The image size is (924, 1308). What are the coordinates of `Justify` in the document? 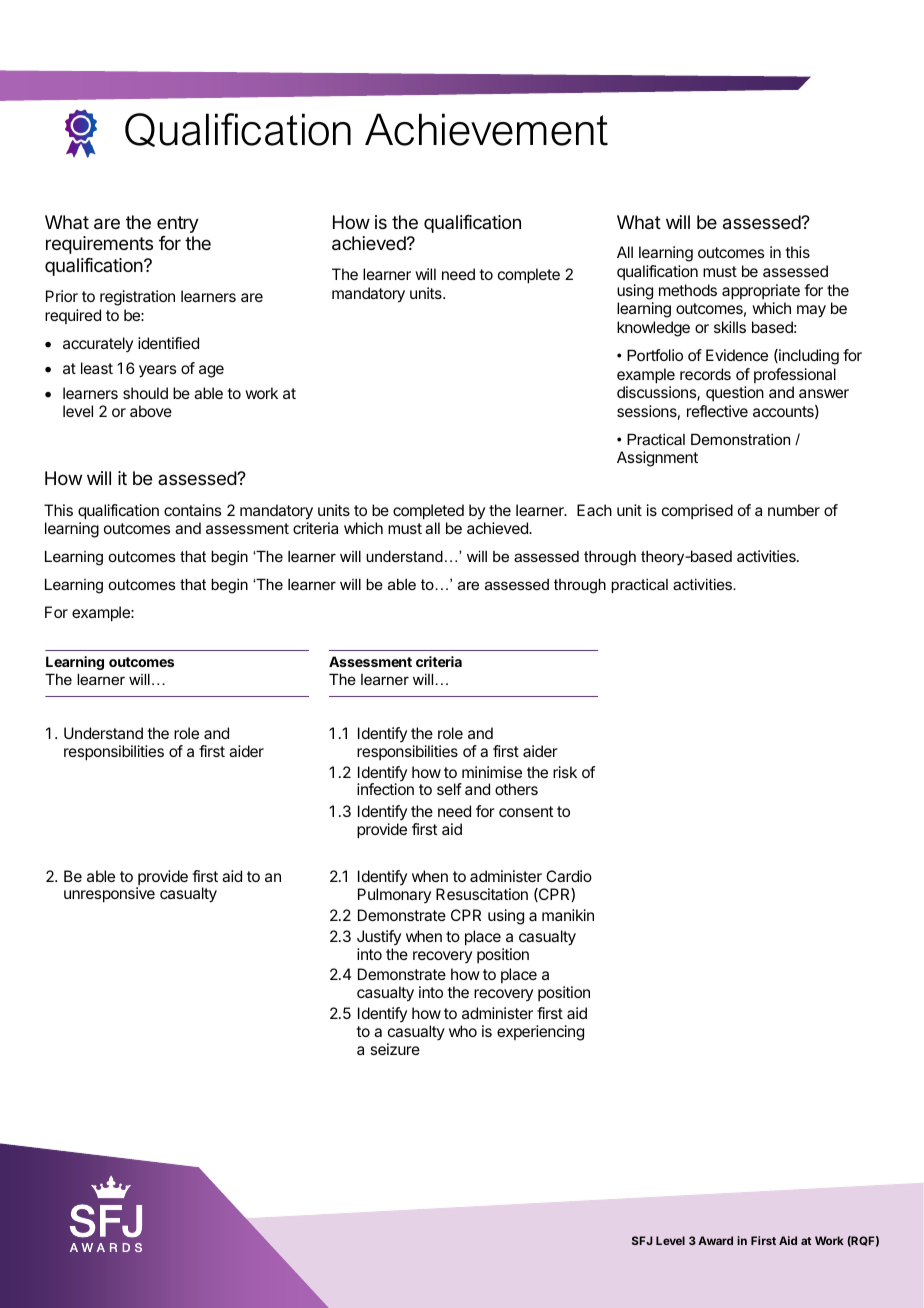 It's located at (379, 937).
